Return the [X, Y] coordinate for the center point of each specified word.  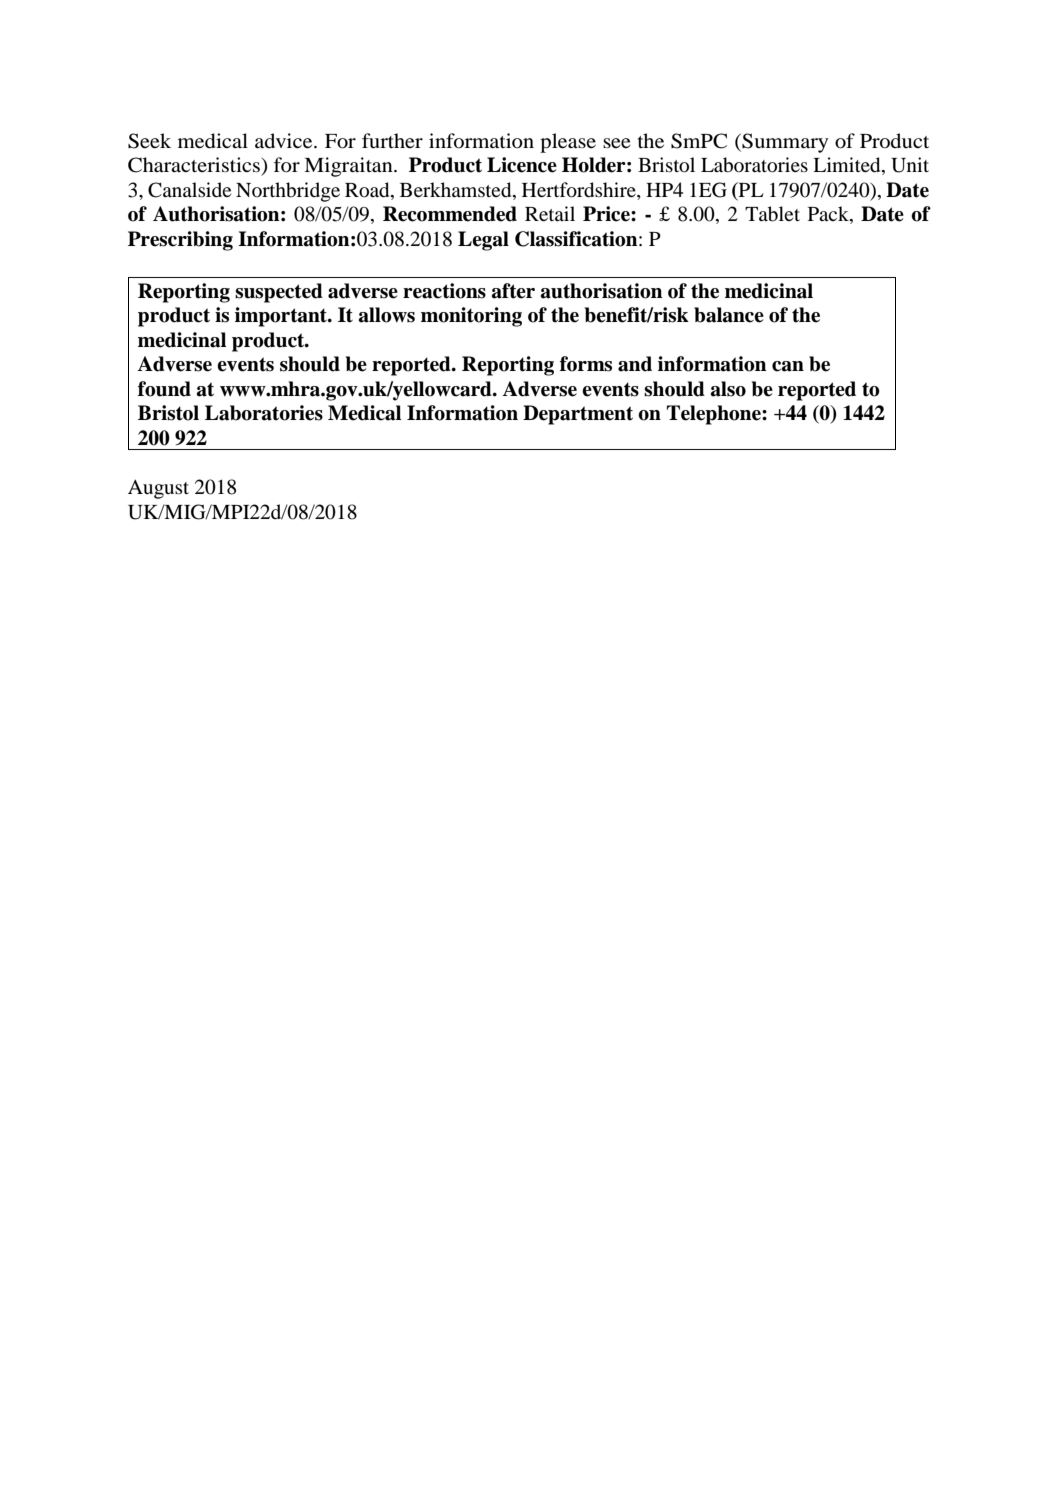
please [568, 143]
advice [285, 141]
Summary [784, 143]
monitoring [471, 317]
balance [729, 315]
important [282, 317]
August [158, 489]
